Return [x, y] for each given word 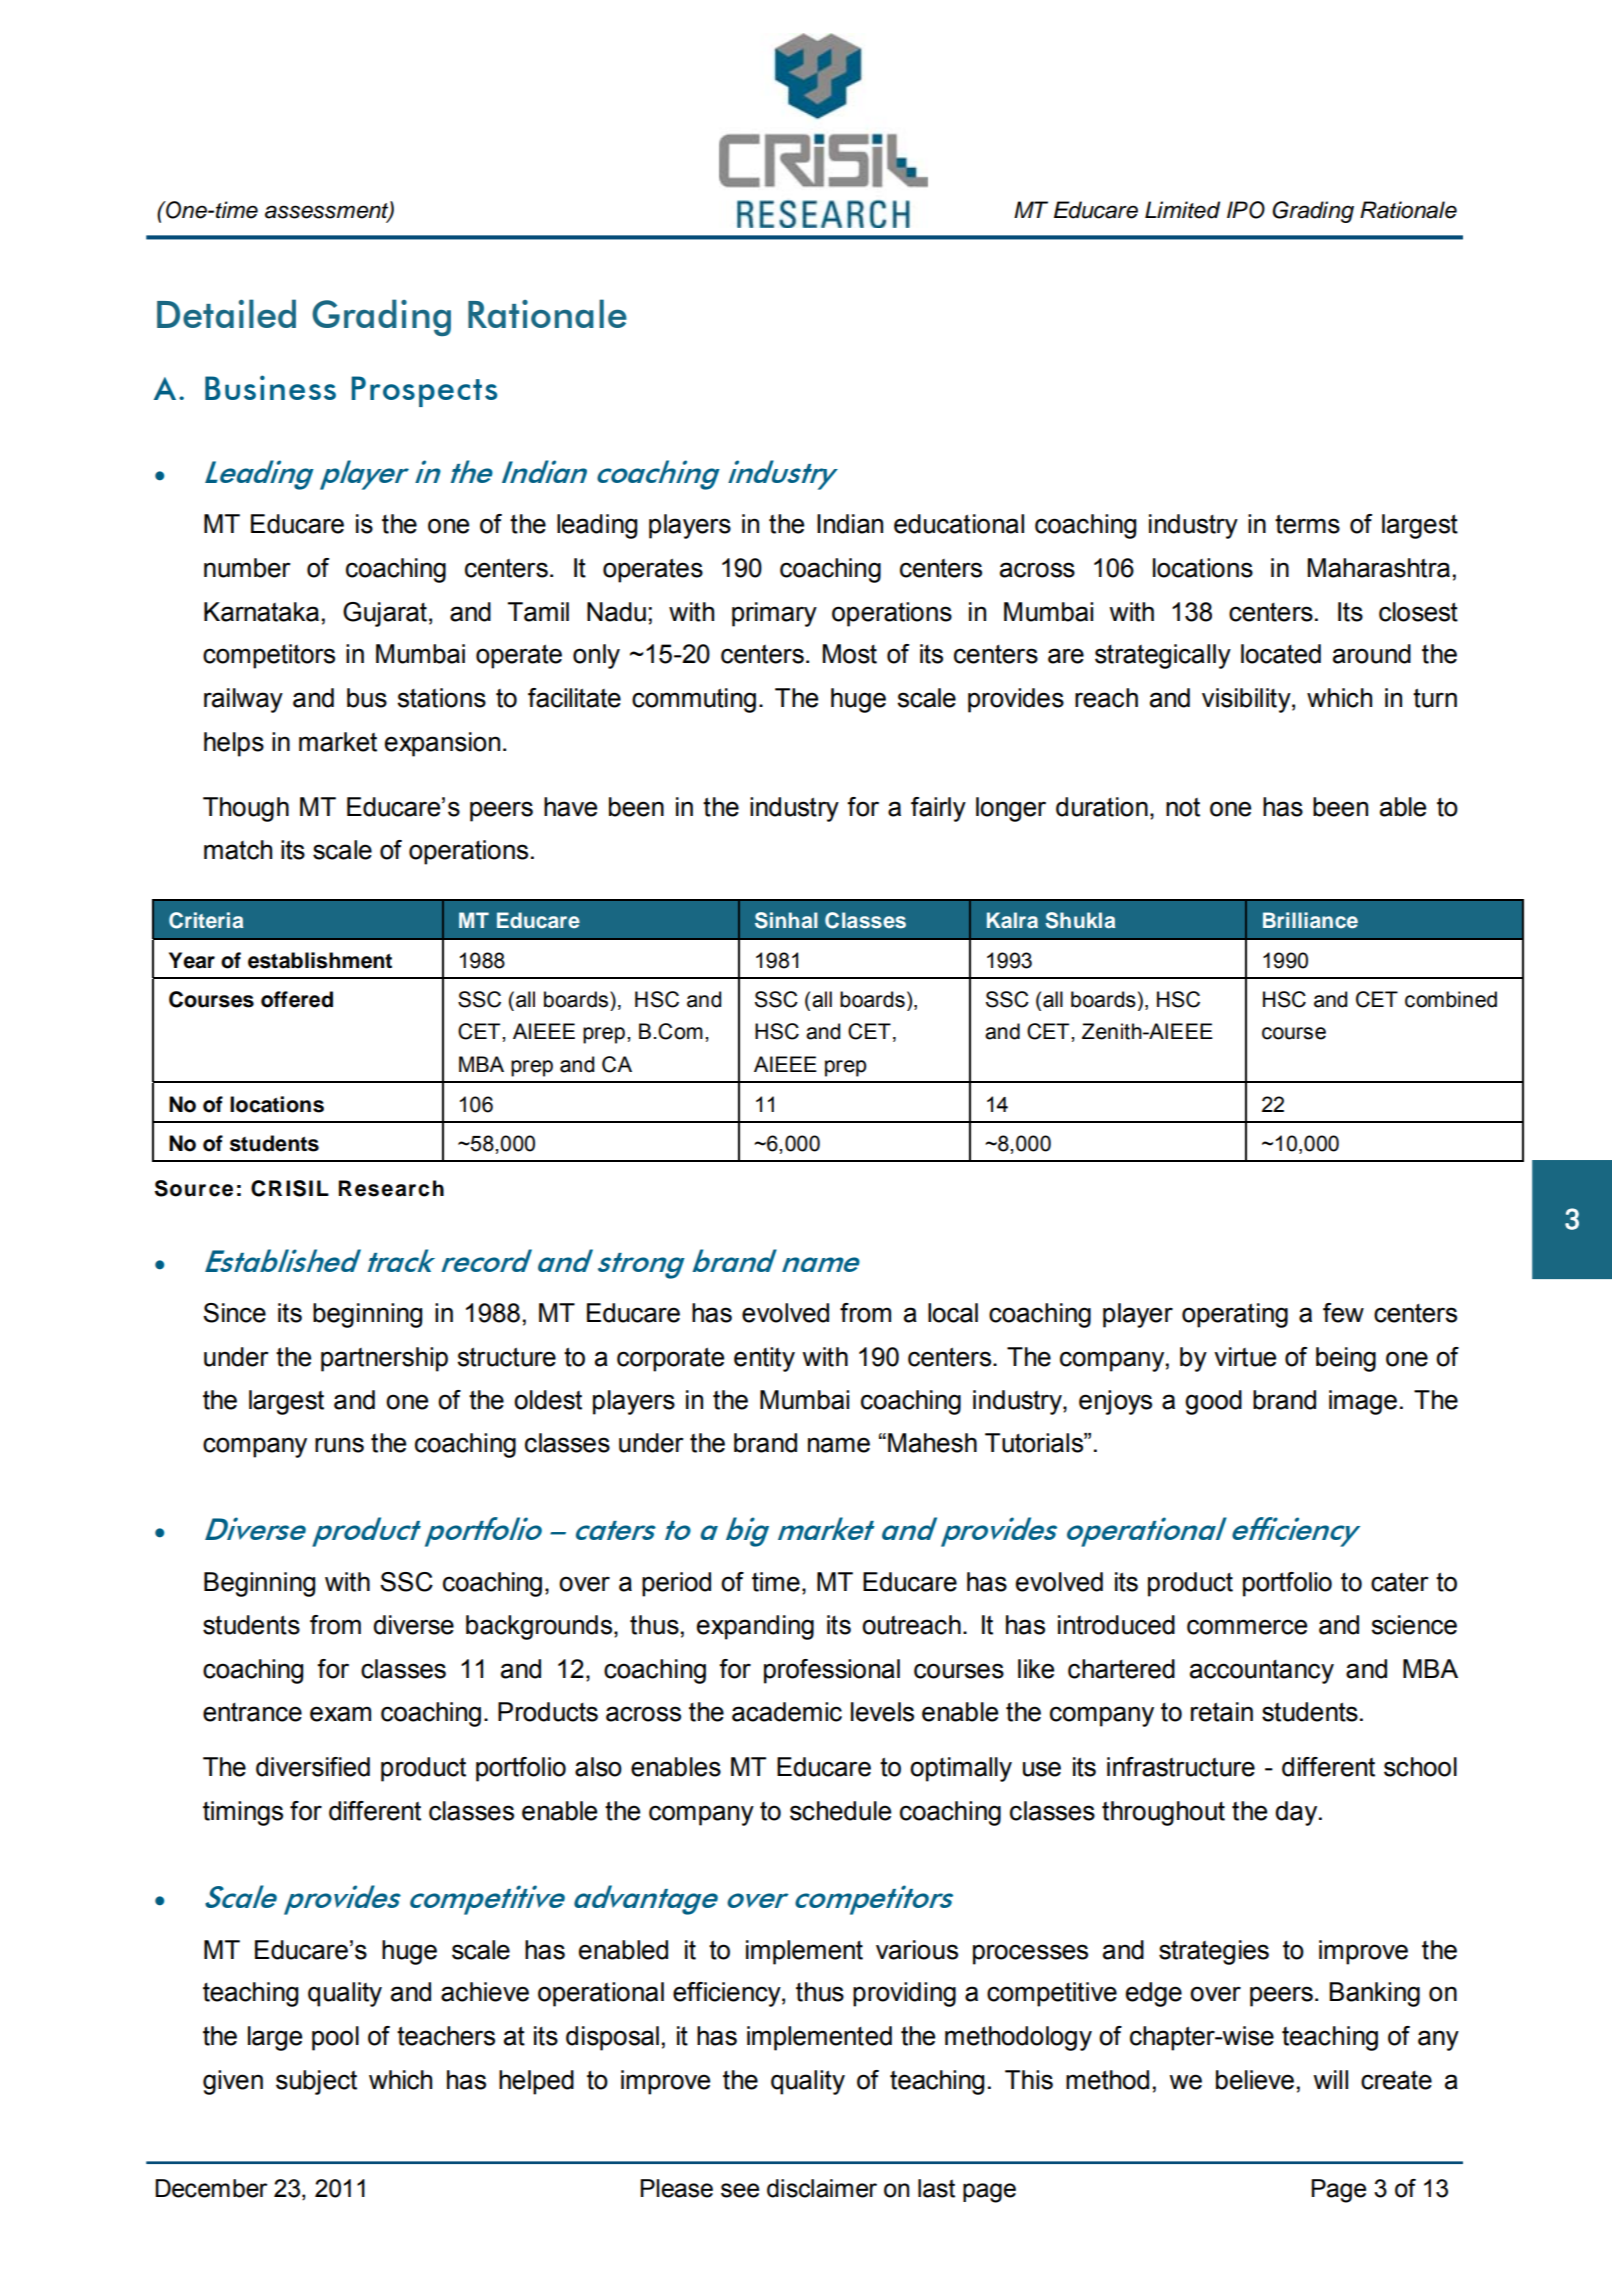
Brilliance [1310, 920]
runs [339, 1445]
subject [316, 2082]
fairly [938, 809]
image [1363, 1402]
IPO [1246, 210]
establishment [320, 960]
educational [959, 524]
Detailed [226, 313]
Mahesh [932, 1443]
